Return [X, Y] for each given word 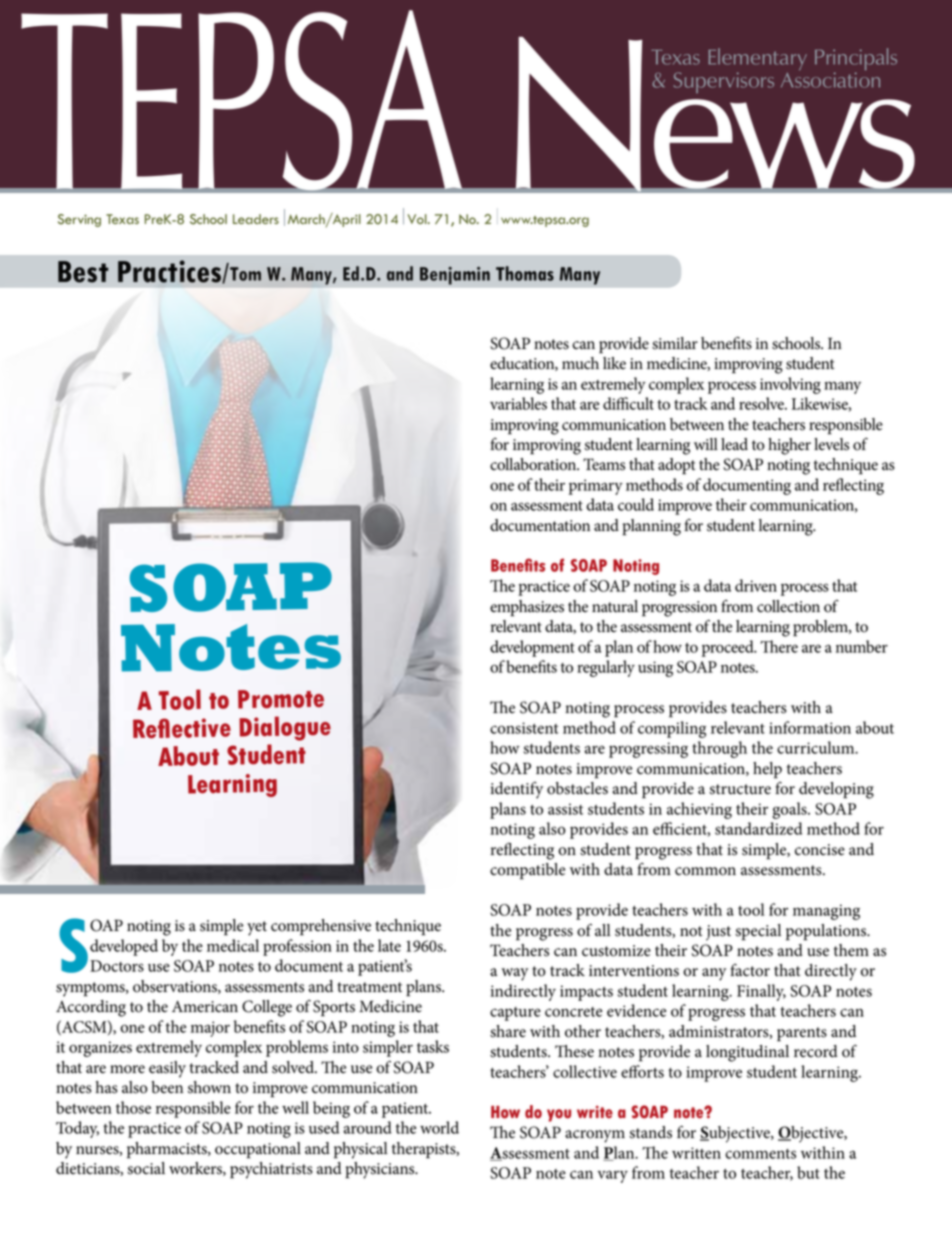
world [439, 1127]
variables [518, 403]
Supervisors [724, 82]
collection [788, 606]
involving [790, 385]
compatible [527, 871]
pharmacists [168, 1150]
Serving [79, 220]
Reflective [182, 728]
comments [760, 1154]
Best [83, 272]
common [705, 871]
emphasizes [527, 608]
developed [124, 947]
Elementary [757, 60]
